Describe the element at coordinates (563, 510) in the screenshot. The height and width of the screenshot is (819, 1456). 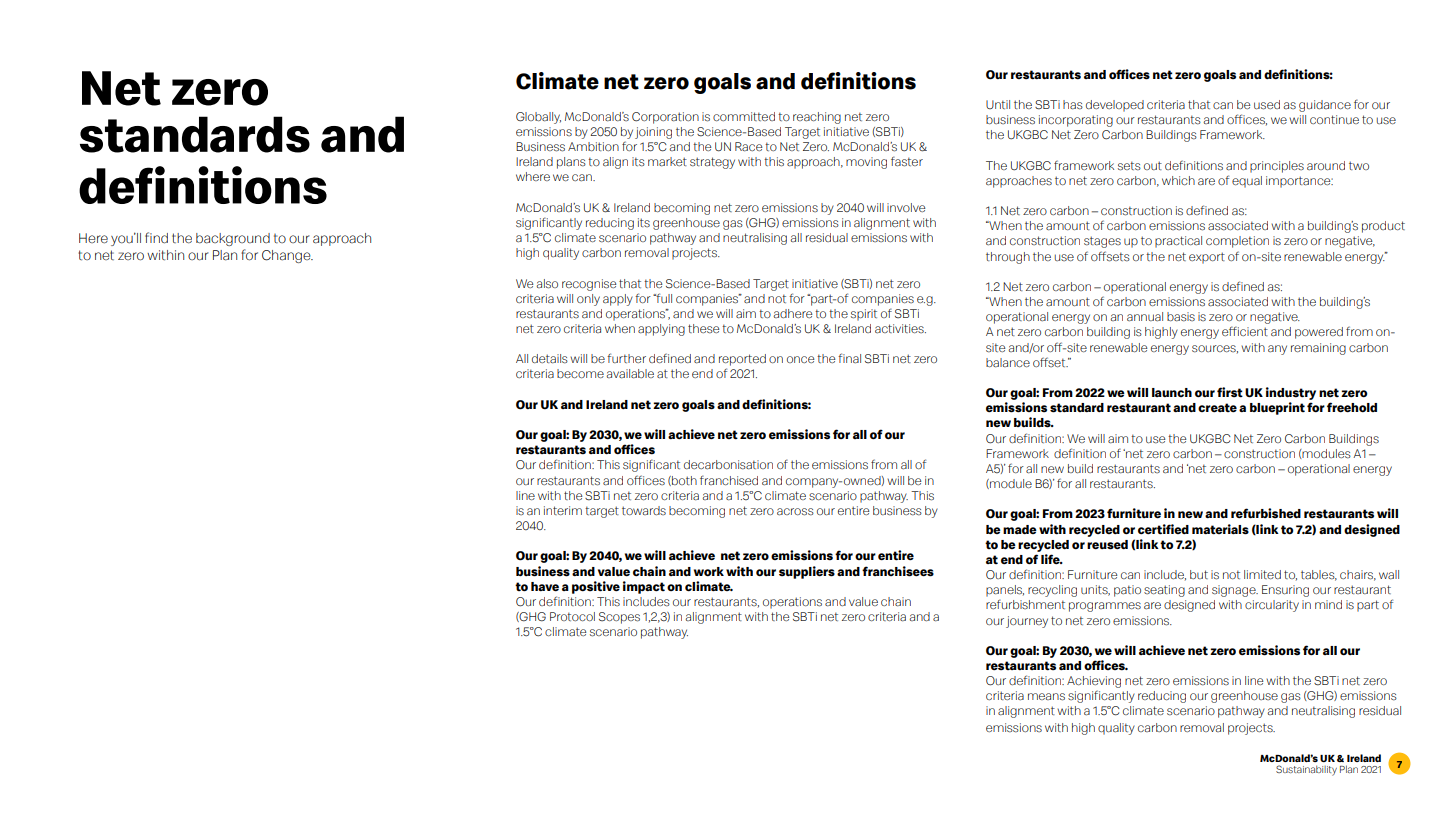
I see `interim` at that location.
